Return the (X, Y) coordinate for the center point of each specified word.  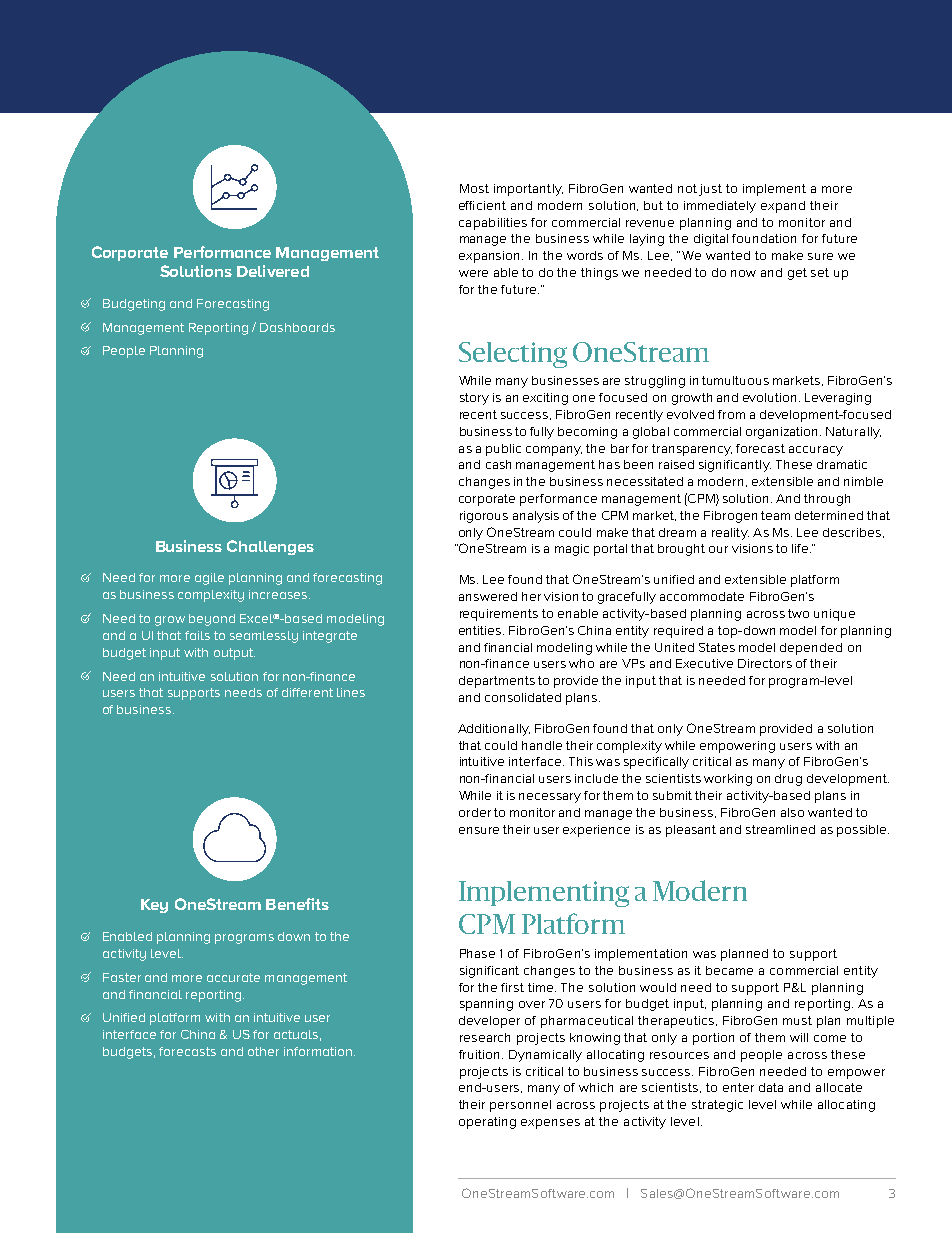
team (775, 515)
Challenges (270, 547)
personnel (520, 1106)
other (263, 1051)
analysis (536, 517)
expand (783, 207)
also (792, 812)
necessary (550, 798)
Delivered (273, 271)
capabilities (493, 224)
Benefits (297, 904)
